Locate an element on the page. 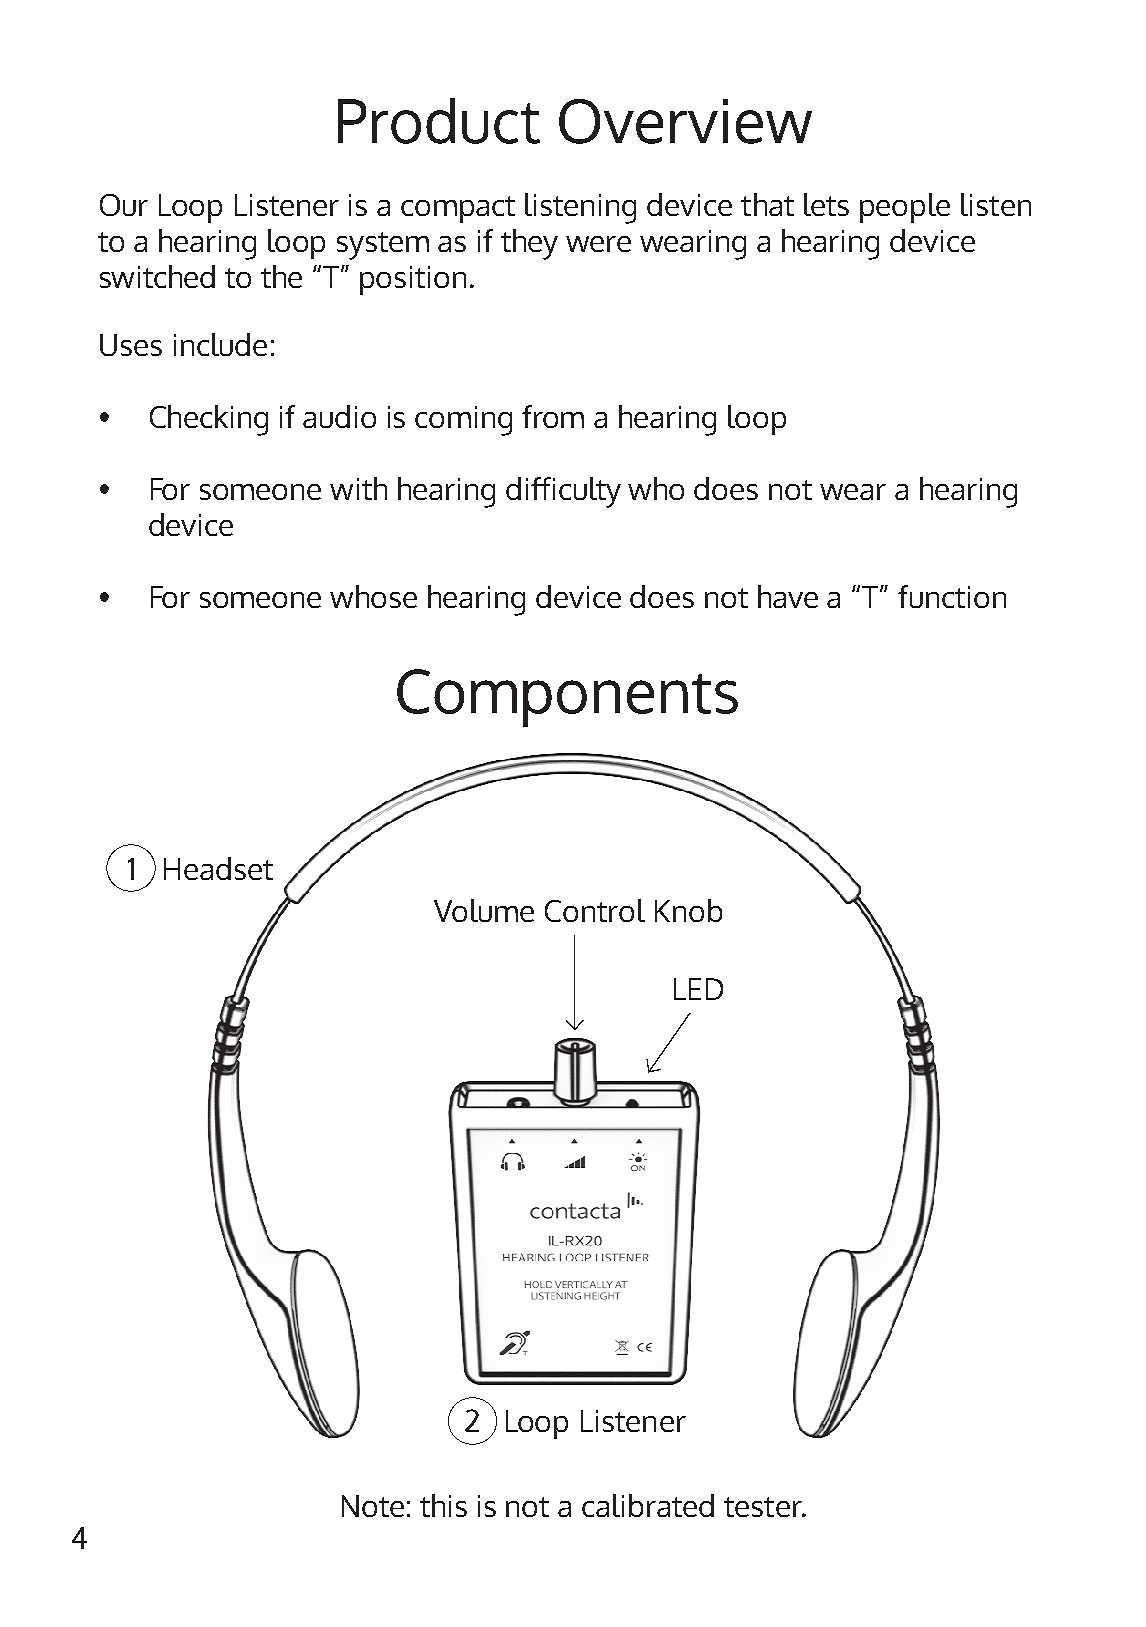  whose is located at coordinates (373, 596).
